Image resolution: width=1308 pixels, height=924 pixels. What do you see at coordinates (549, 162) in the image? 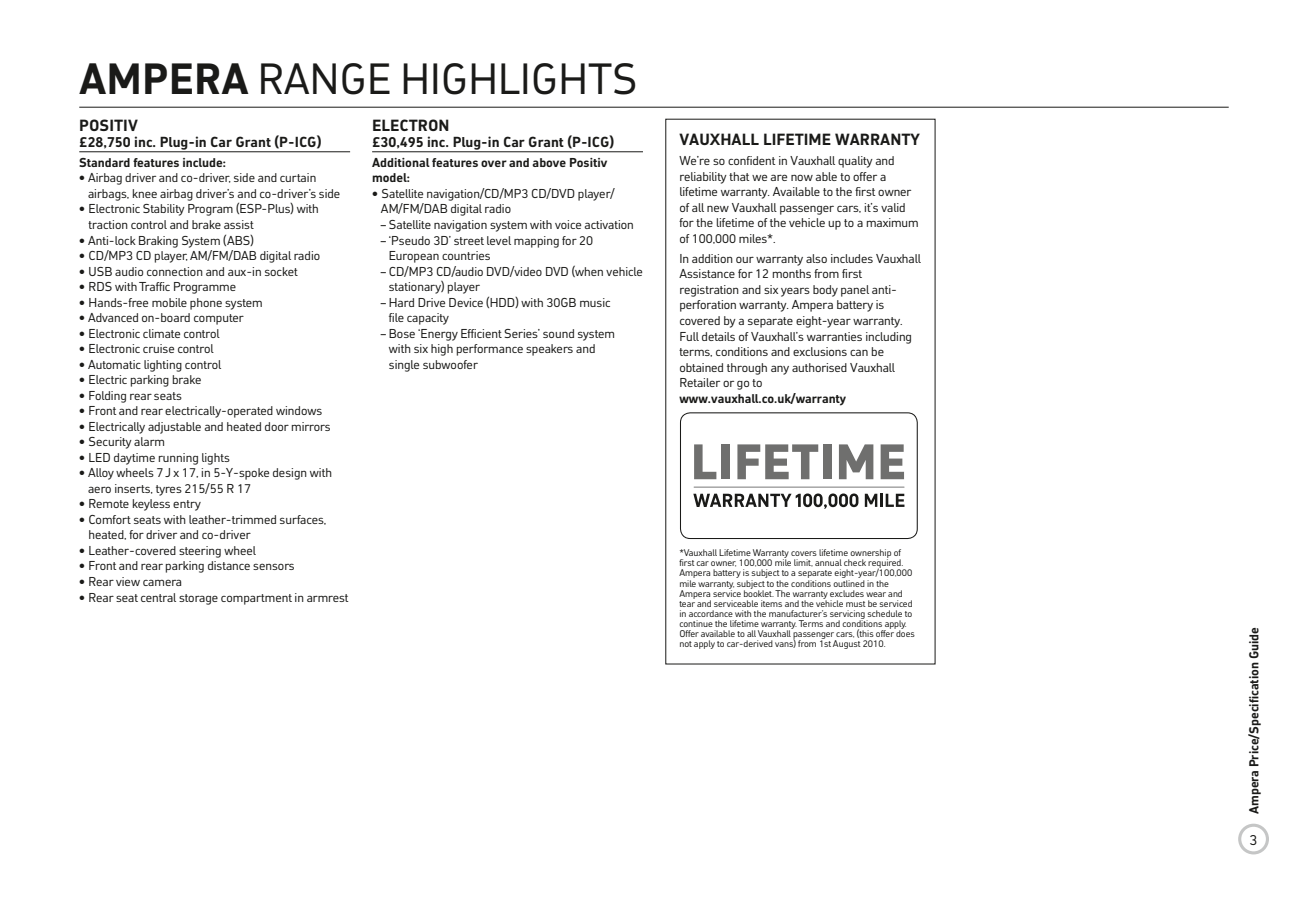
I see `above` at bounding box center [549, 162].
